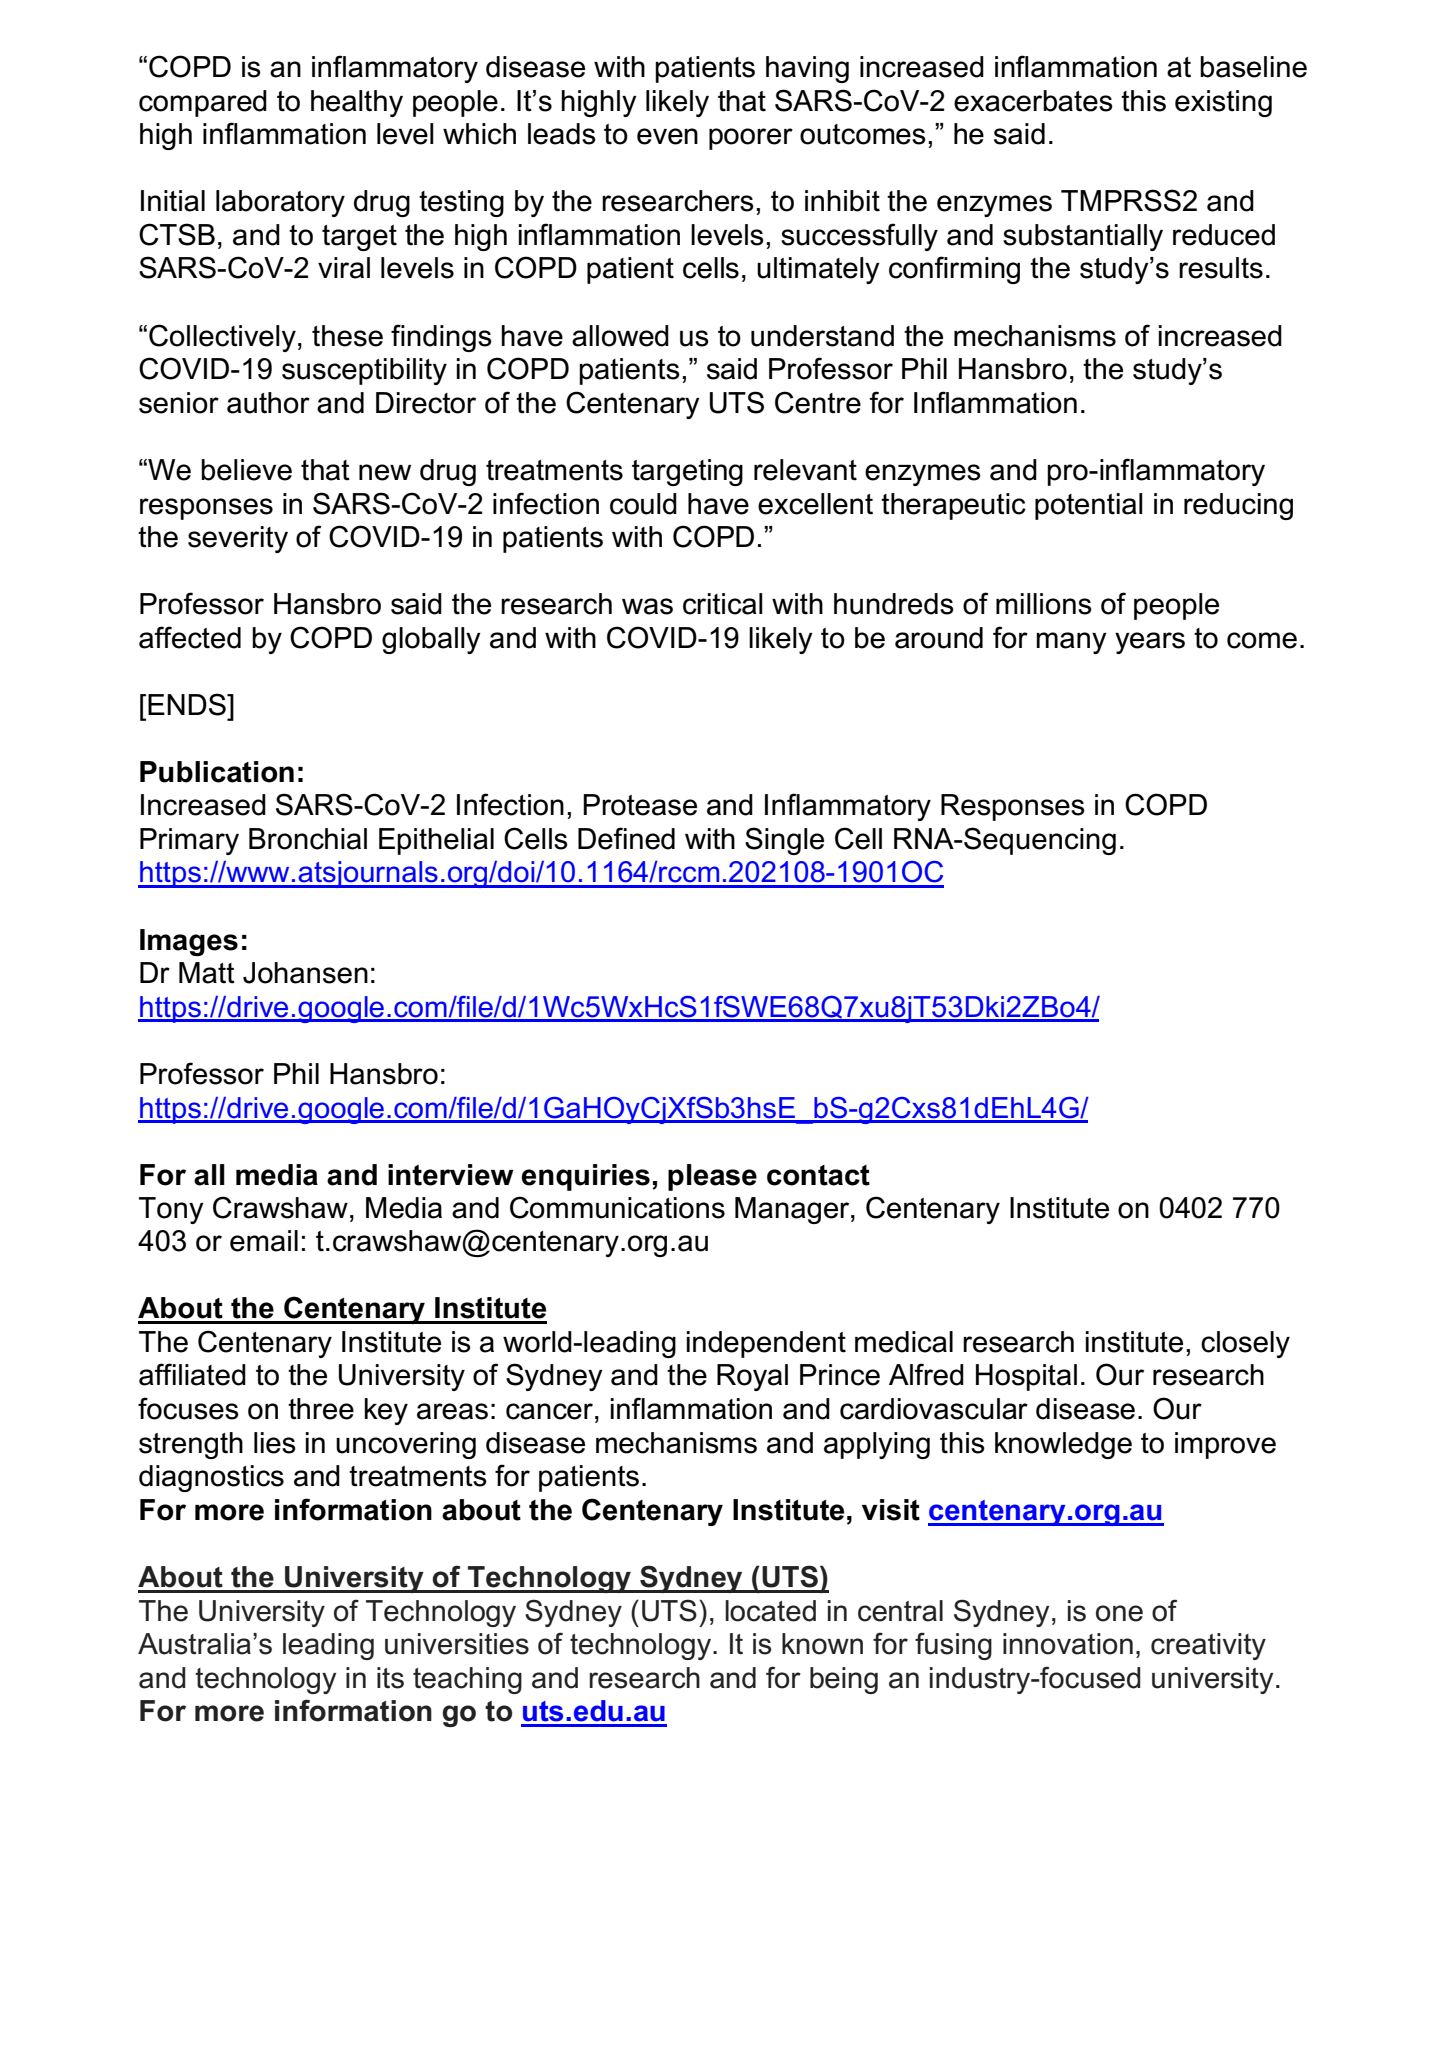 The image size is (1447, 2047). I want to click on healthy, so click(357, 103).
